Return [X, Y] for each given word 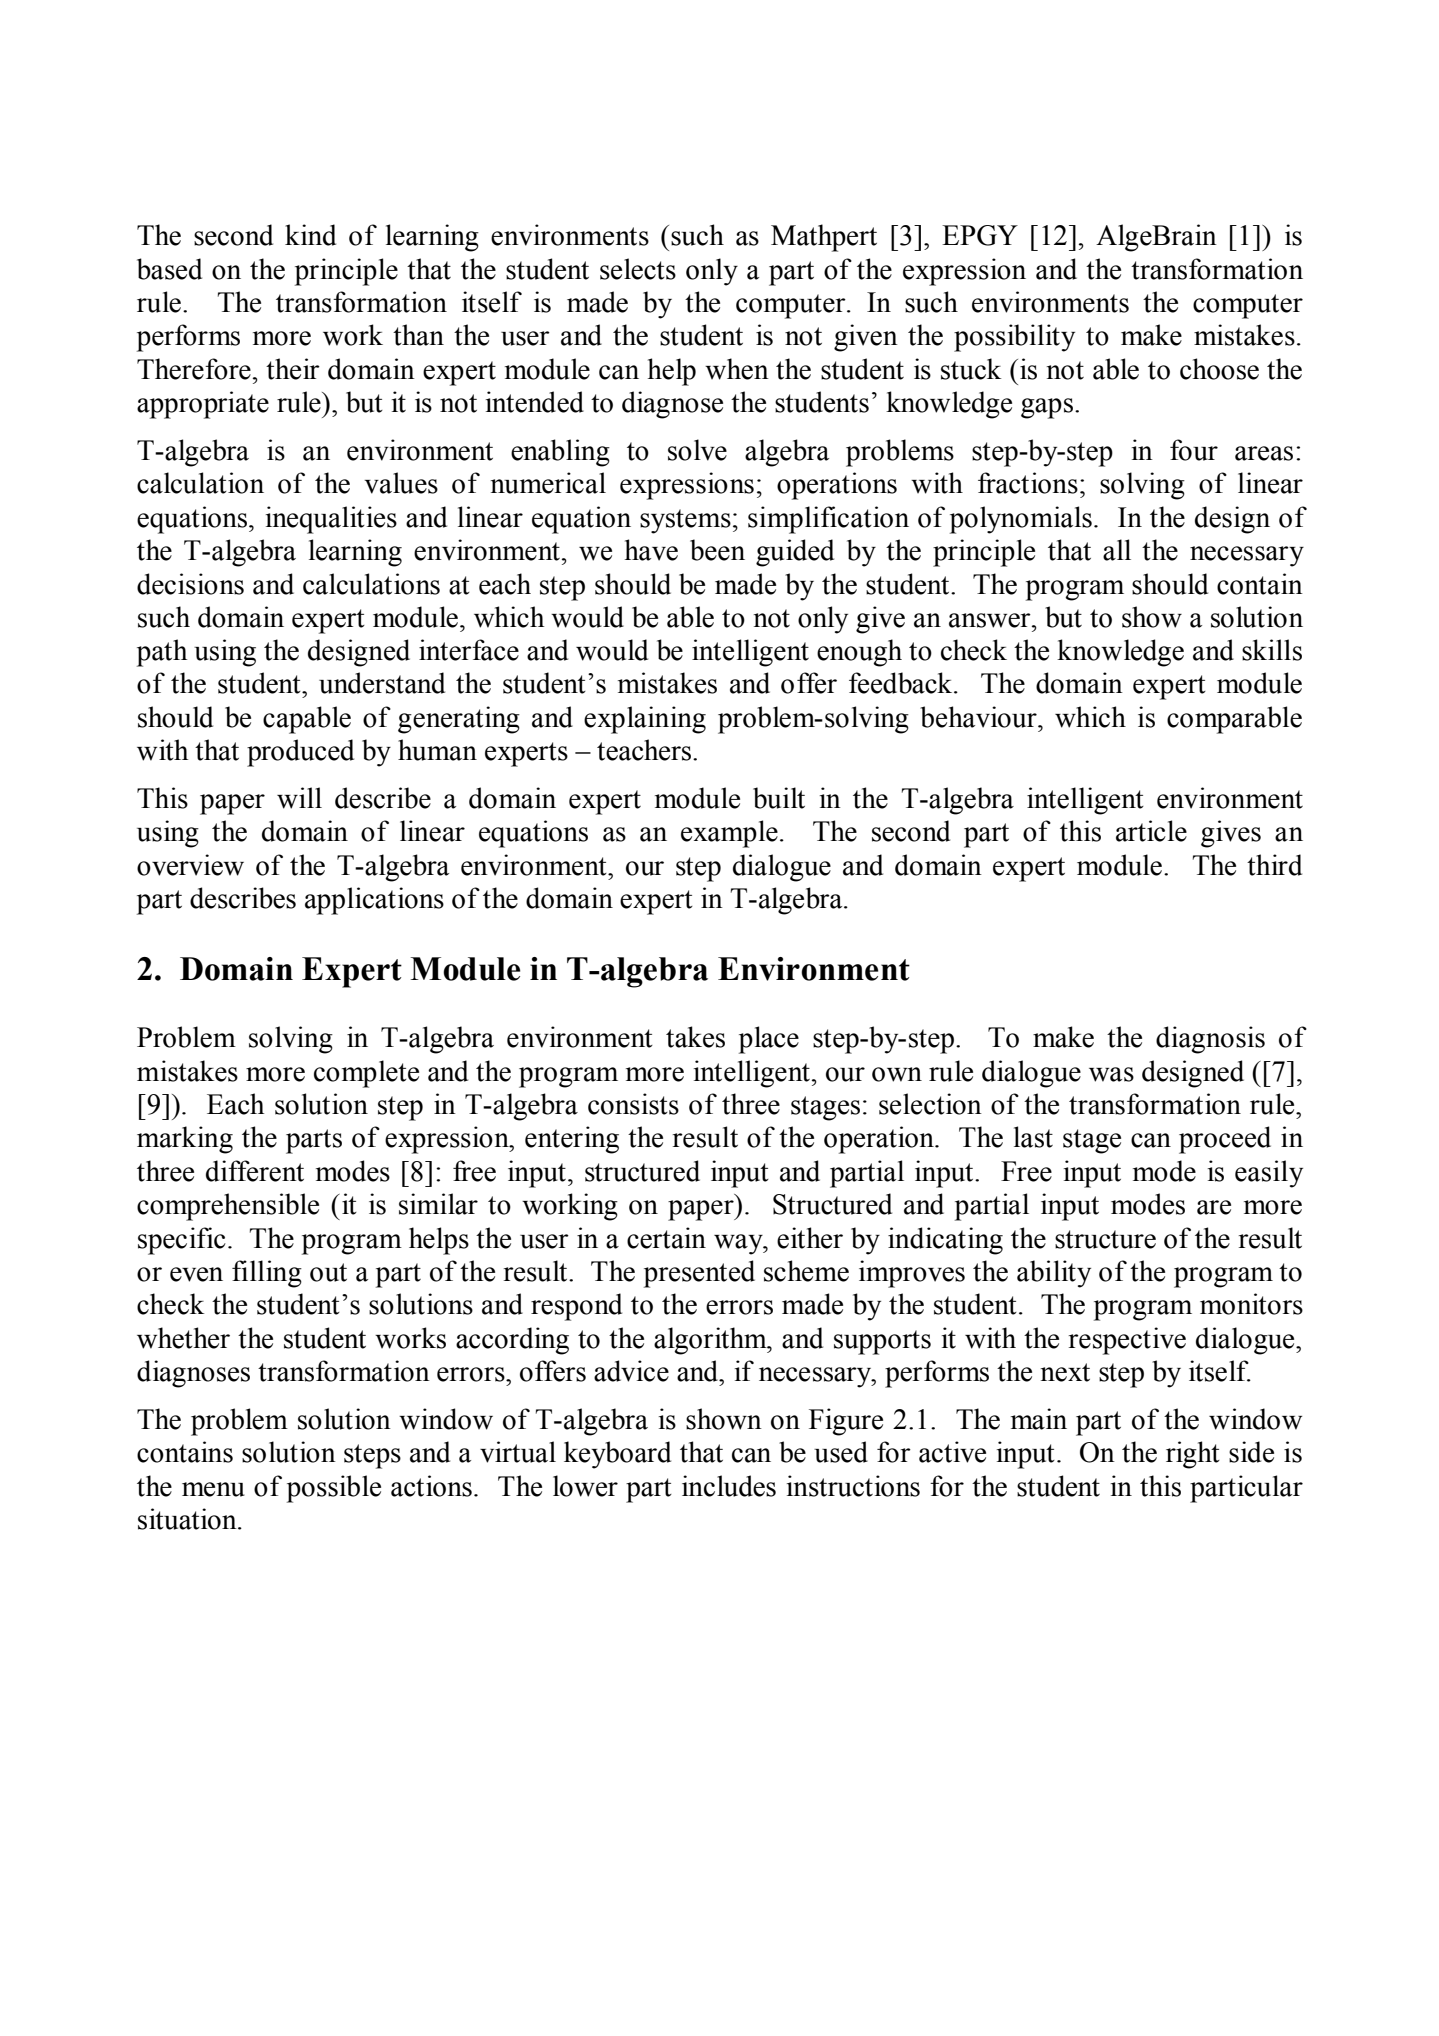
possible [334, 1489]
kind [310, 235]
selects [638, 269]
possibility [1014, 338]
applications [374, 901]
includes [729, 1486]
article [1151, 831]
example [729, 834]
